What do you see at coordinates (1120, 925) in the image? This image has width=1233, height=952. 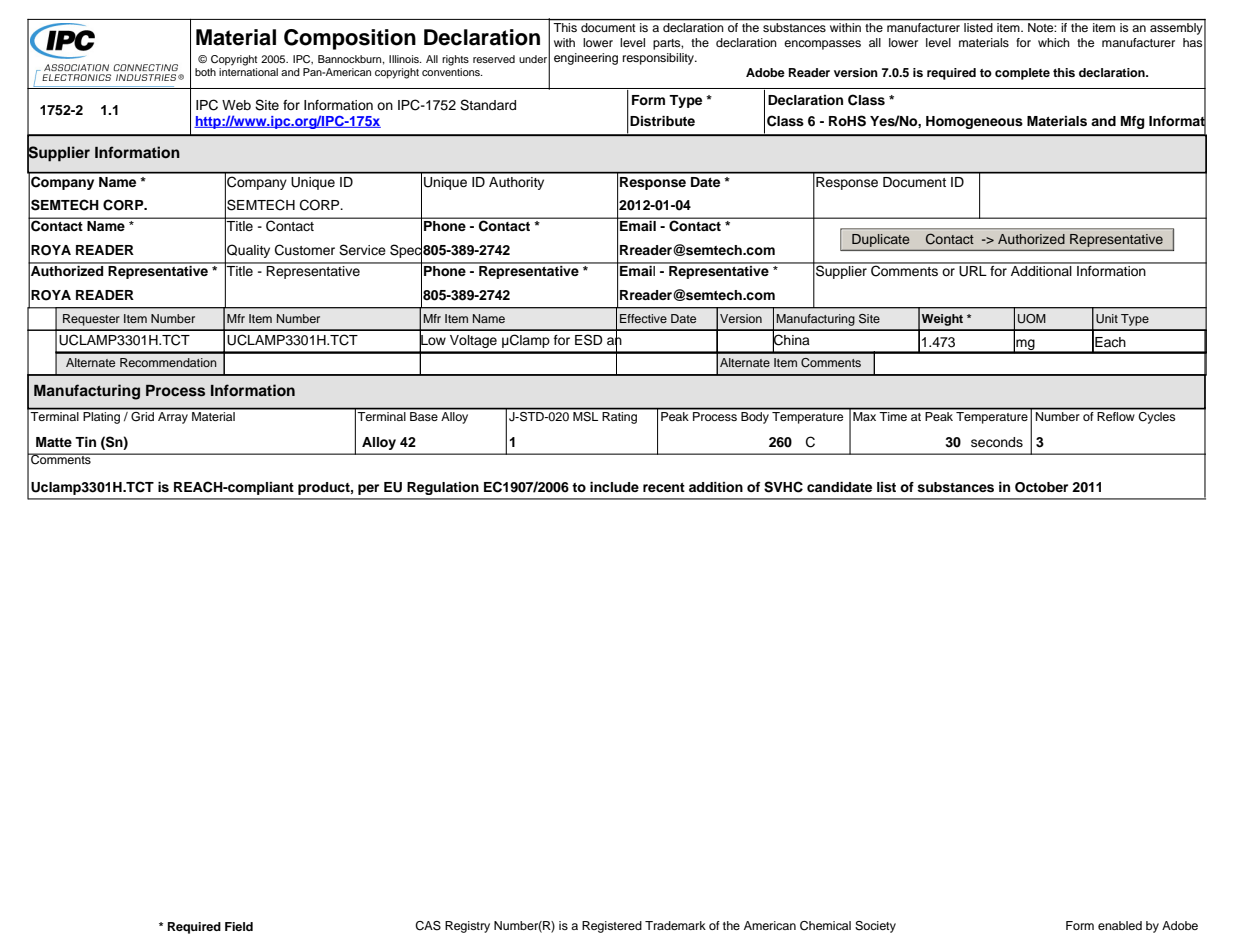 I see `enabled` at bounding box center [1120, 925].
